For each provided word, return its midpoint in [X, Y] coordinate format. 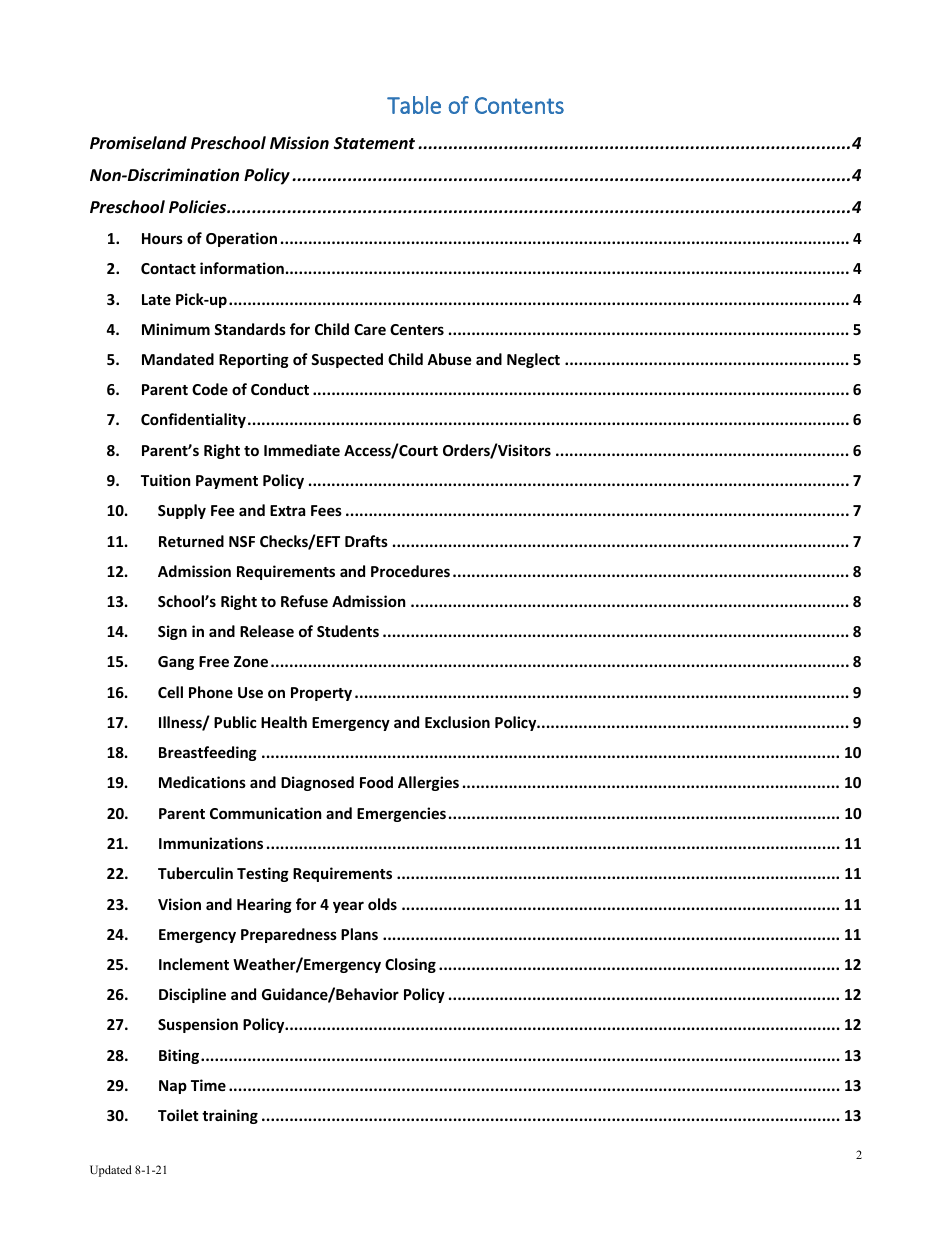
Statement [374, 143]
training [230, 1116]
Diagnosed [317, 783]
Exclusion [457, 722]
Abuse [449, 359]
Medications [202, 782]
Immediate [302, 450]
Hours [162, 238]
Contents [519, 105]
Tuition [166, 480]
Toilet [178, 1115]
